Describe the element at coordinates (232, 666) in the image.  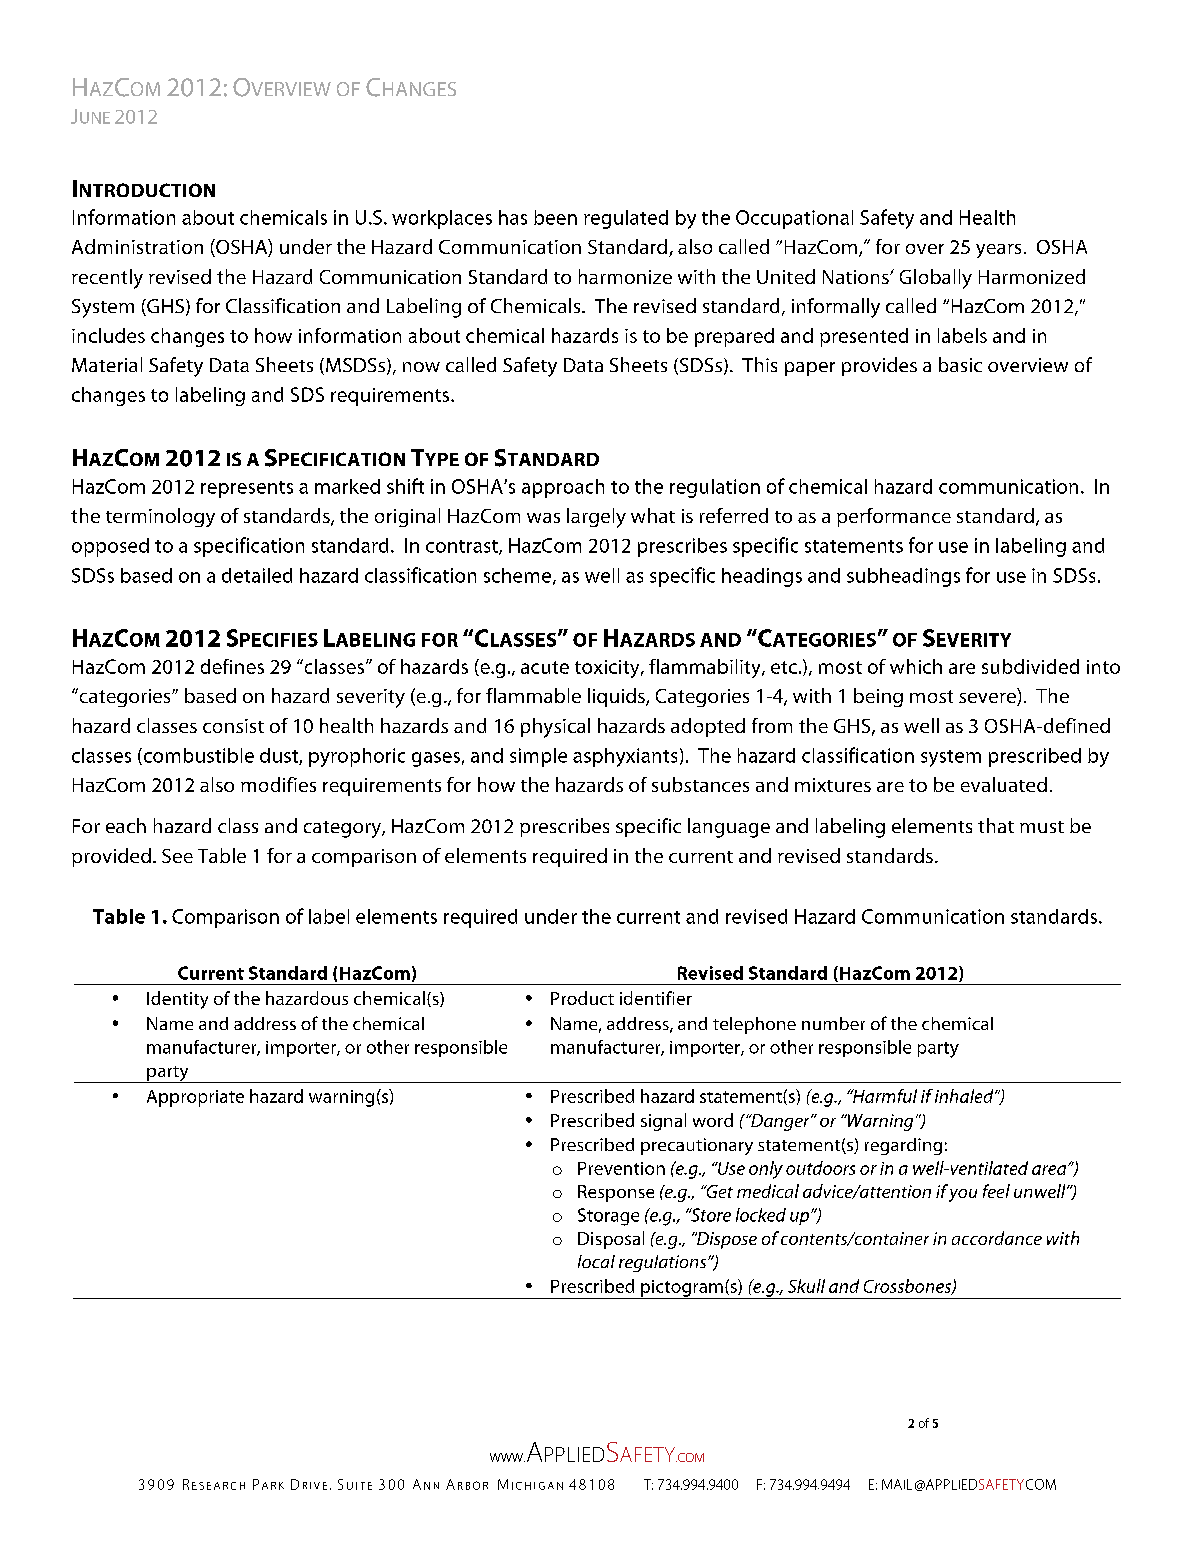
I see `defines` at that location.
